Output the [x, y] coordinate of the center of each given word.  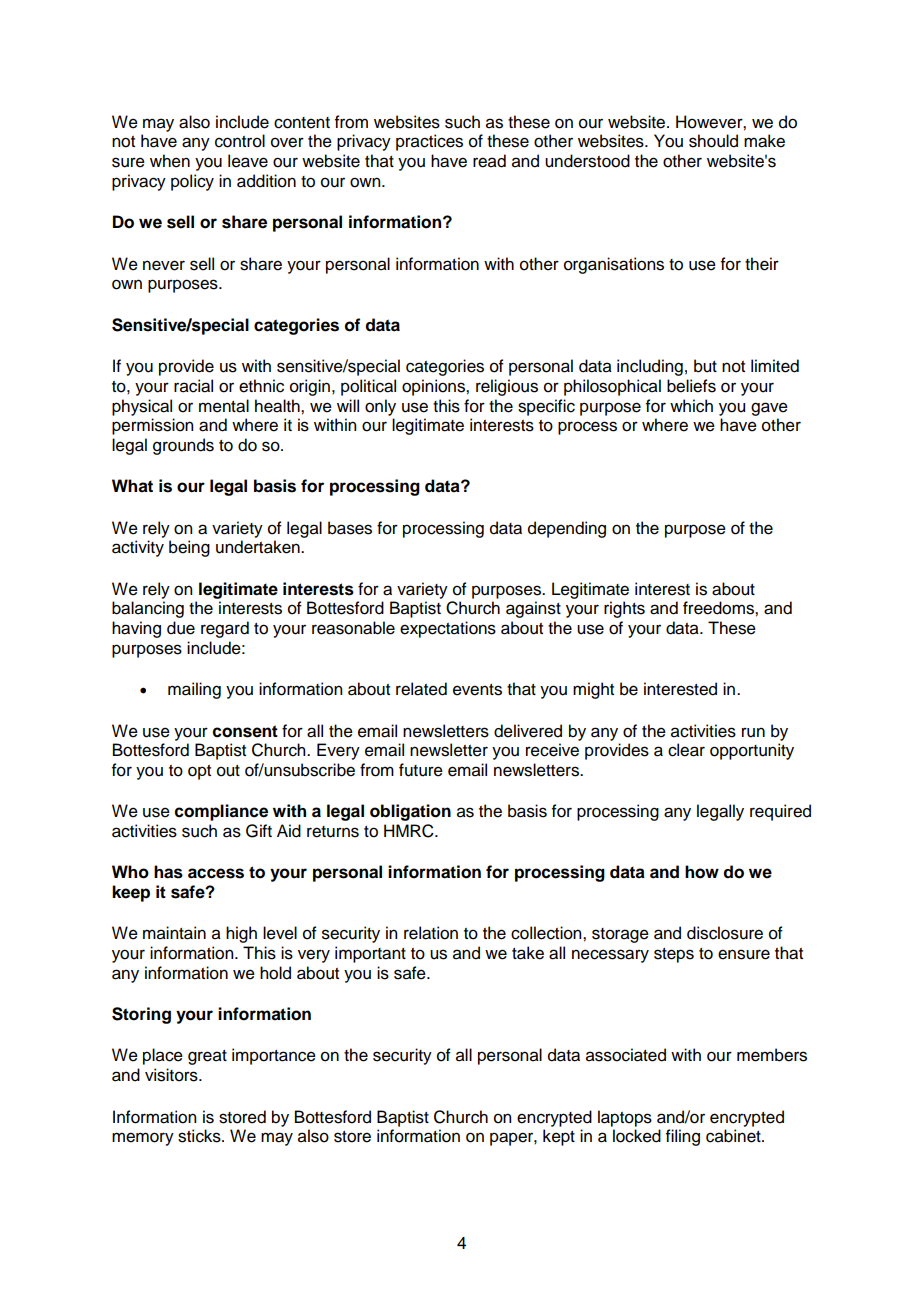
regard [225, 629]
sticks [200, 1136]
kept [559, 1137]
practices [429, 142]
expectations [448, 629]
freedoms [719, 608]
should [713, 141]
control [240, 141]
